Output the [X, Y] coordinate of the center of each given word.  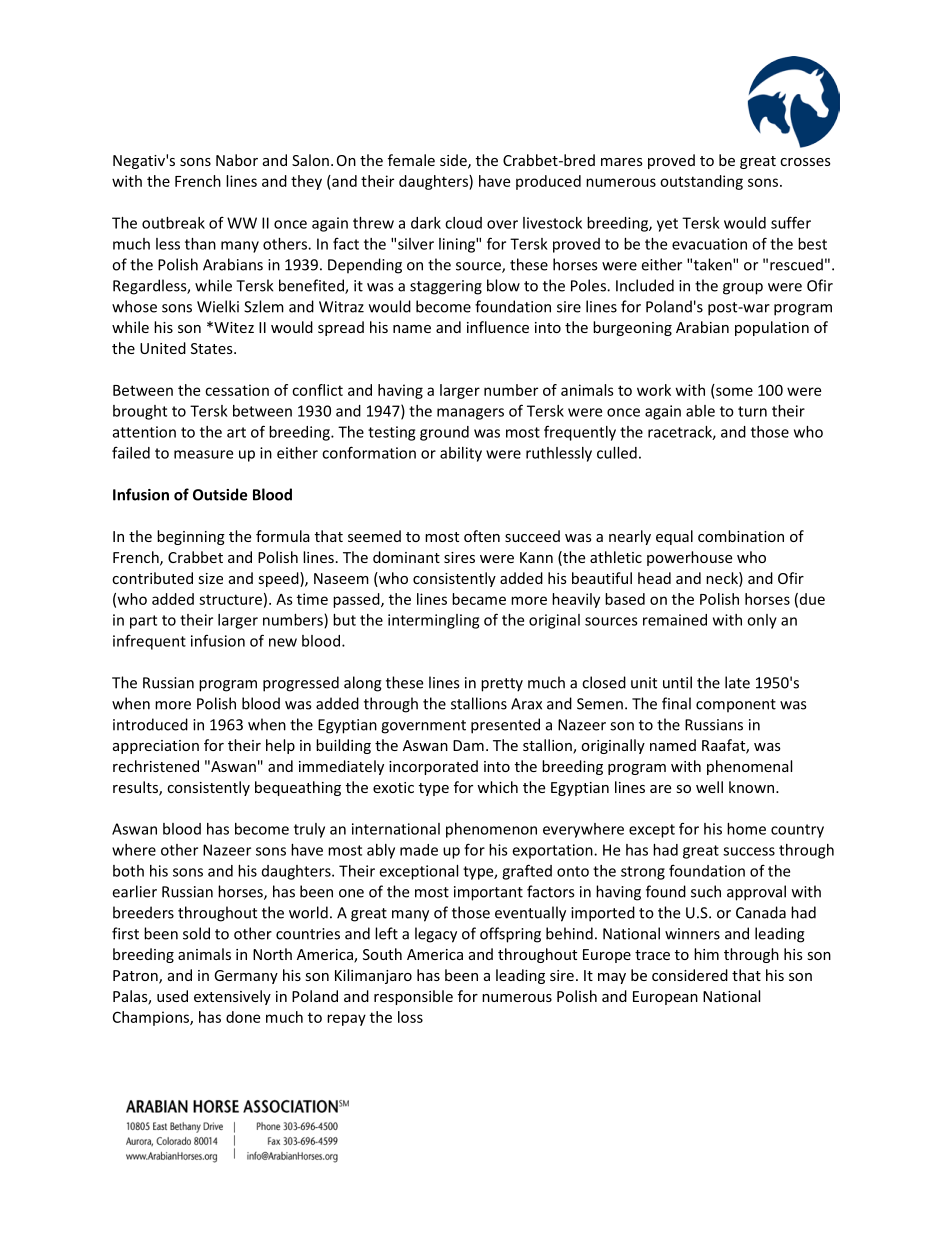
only [762, 621]
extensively [232, 997]
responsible [413, 997]
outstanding [701, 182]
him [706, 954]
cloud [463, 223]
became [479, 599]
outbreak [173, 223]
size [210, 578]
